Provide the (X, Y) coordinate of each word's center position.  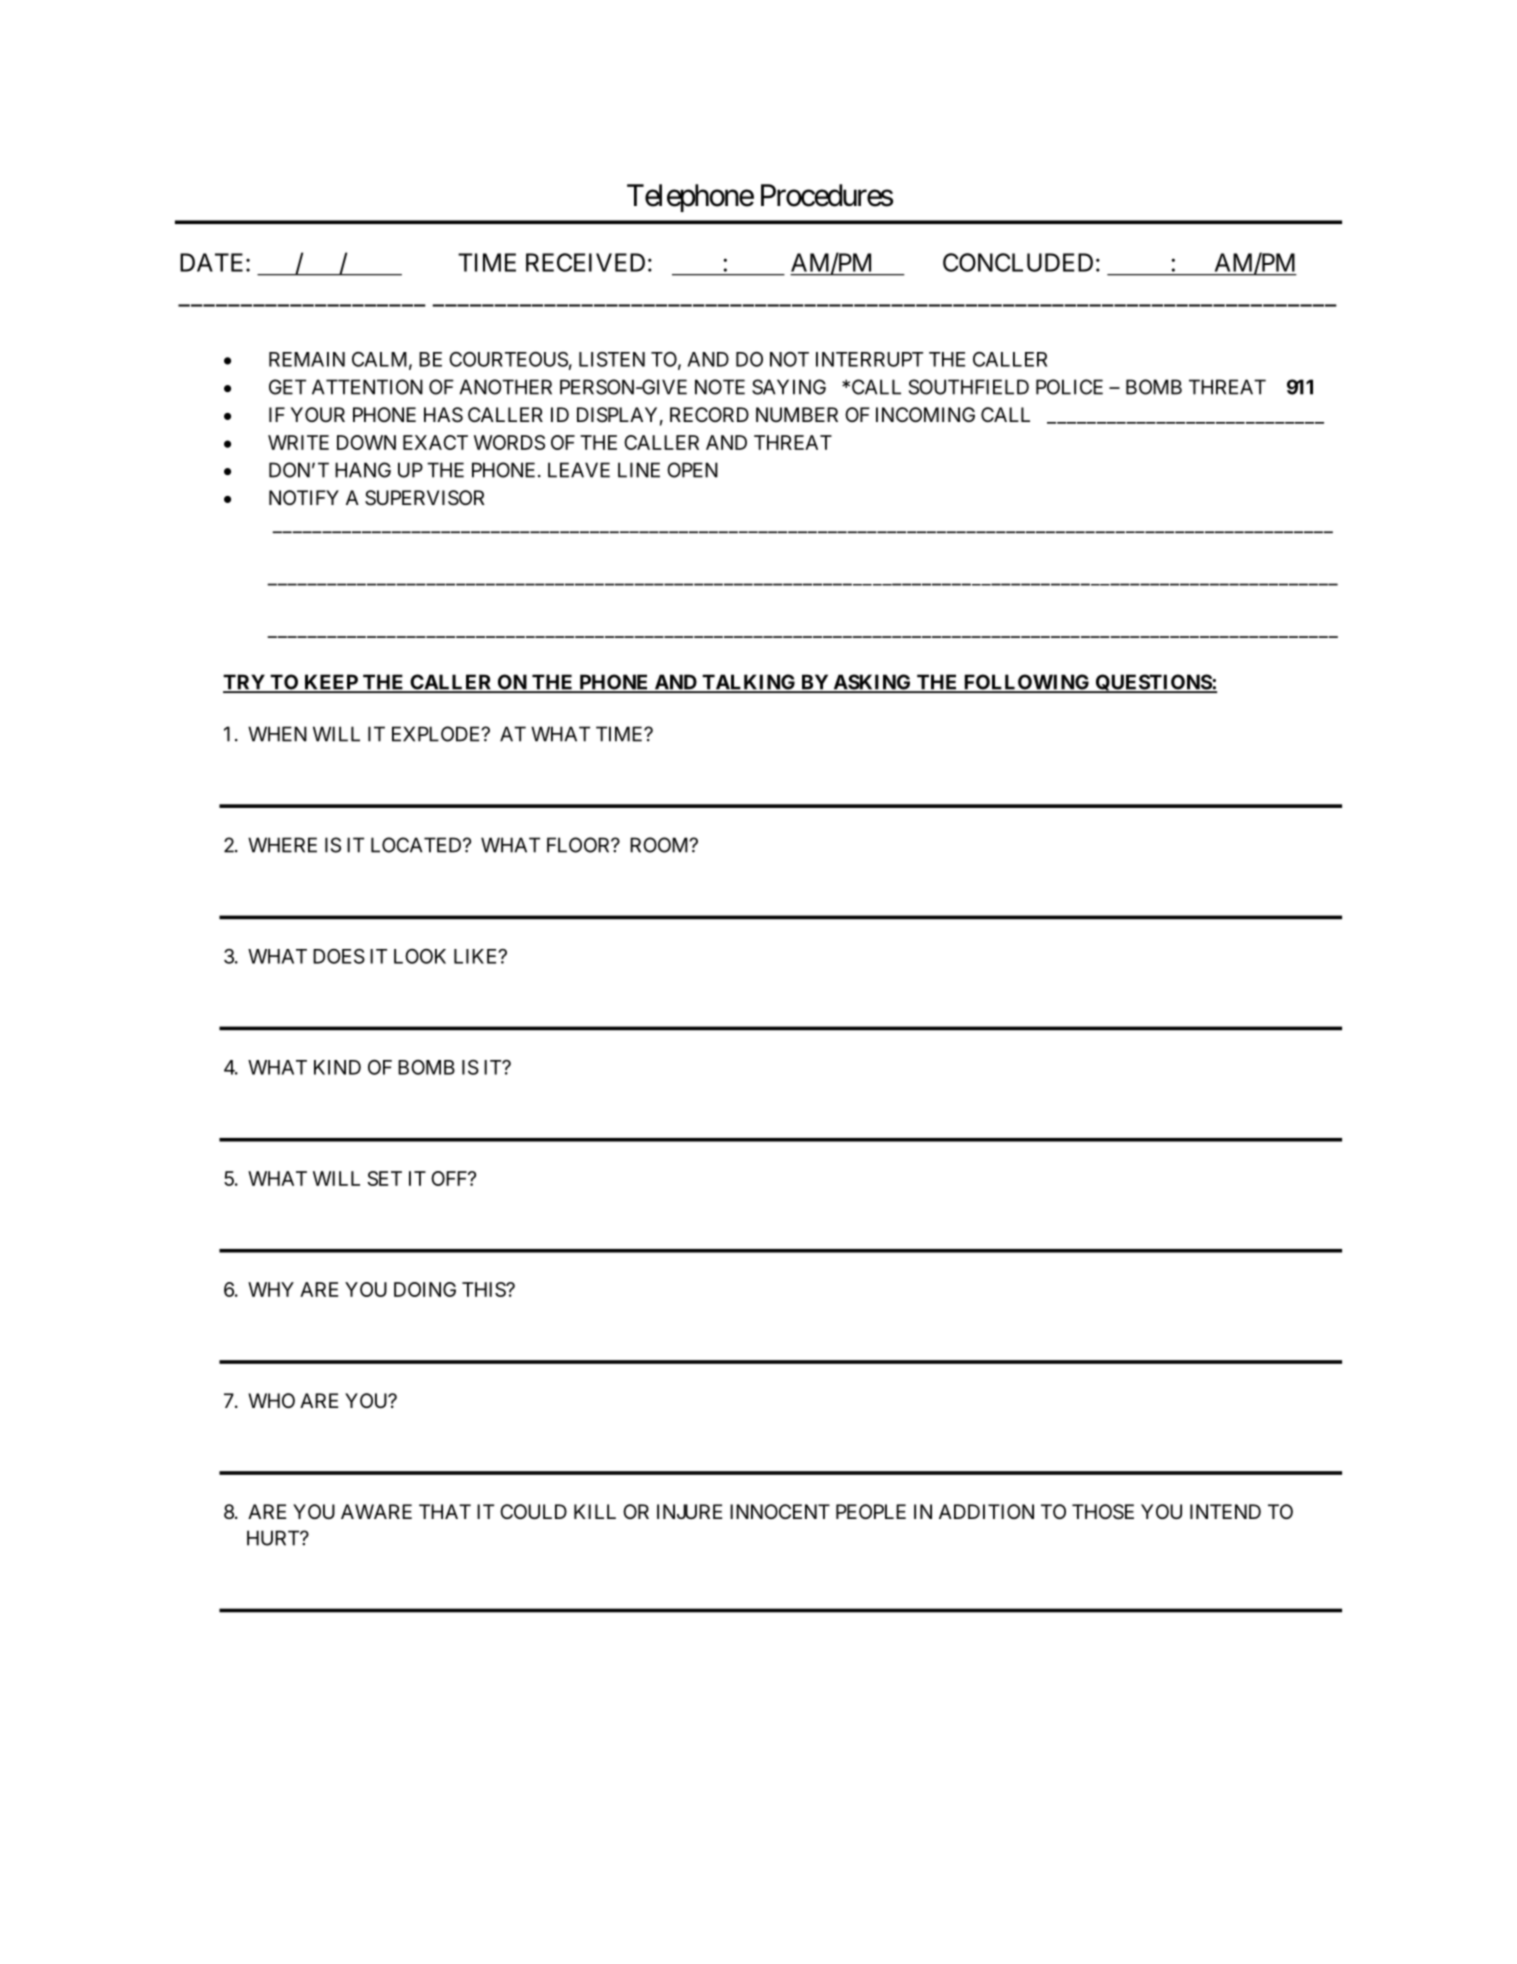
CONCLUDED (1018, 262)
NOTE (720, 387)
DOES (339, 956)
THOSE (1103, 1512)
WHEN (277, 734)
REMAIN (307, 359)
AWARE (376, 1511)
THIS (484, 1289)
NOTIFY (304, 497)
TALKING (749, 683)
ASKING (872, 683)
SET (384, 1178)
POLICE (1069, 387)
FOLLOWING (1026, 683)
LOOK (420, 956)
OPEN (692, 470)
